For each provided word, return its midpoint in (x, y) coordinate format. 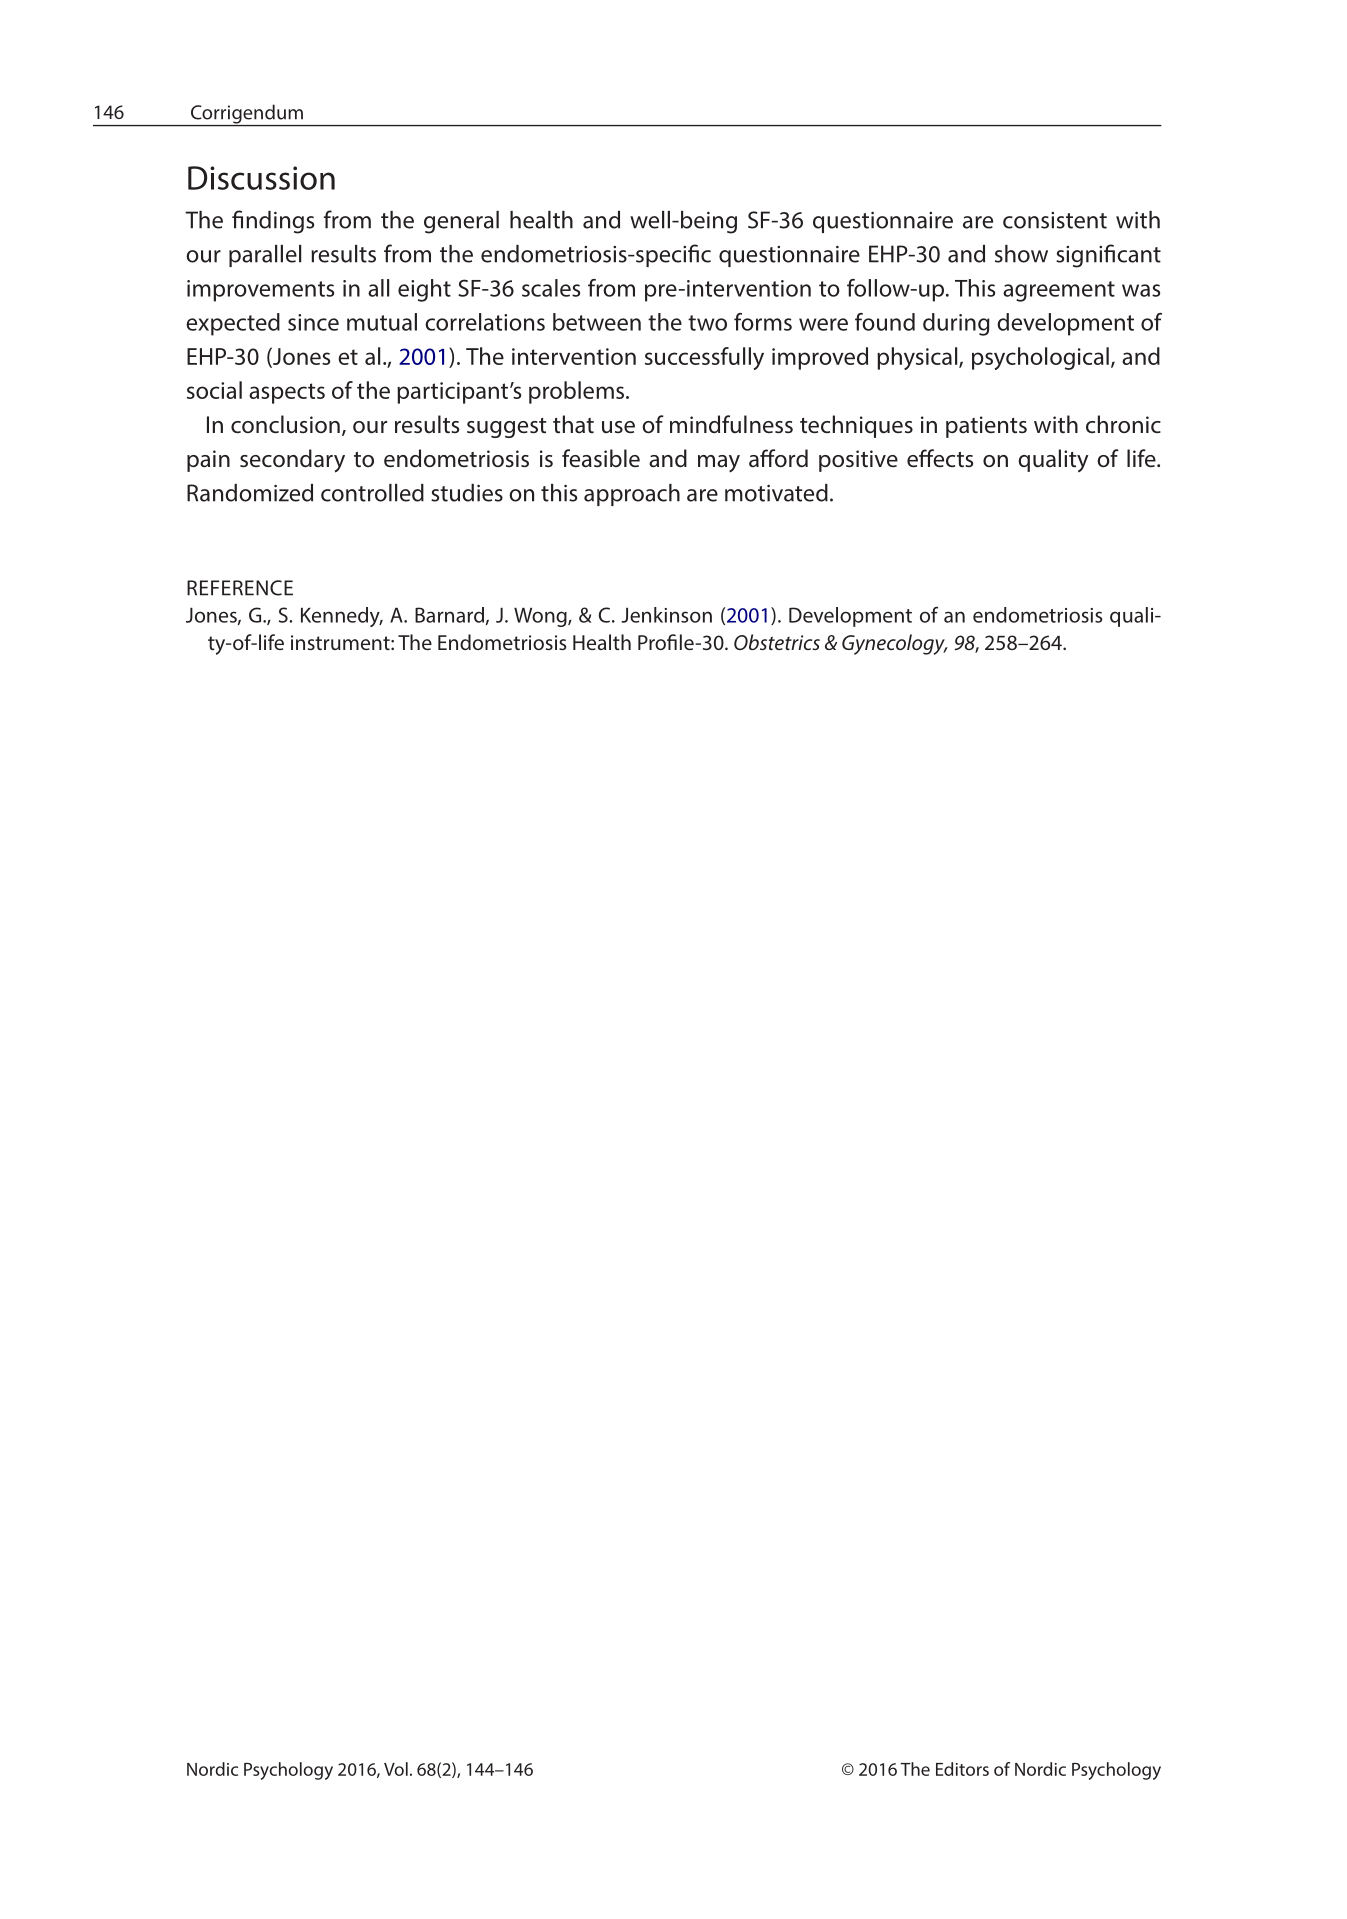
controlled (372, 493)
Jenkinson (666, 615)
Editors (962, 1769)
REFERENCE (240, 588)
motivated (776, 493)
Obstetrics (777, 642)
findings (273, 222)
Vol (396, 1769)
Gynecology (894, 644)
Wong (541, 617)
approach (632, 495)
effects (940, 458)
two (707, 323)
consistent (1055, 220)
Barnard (449, 615)
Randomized (250, 493)
